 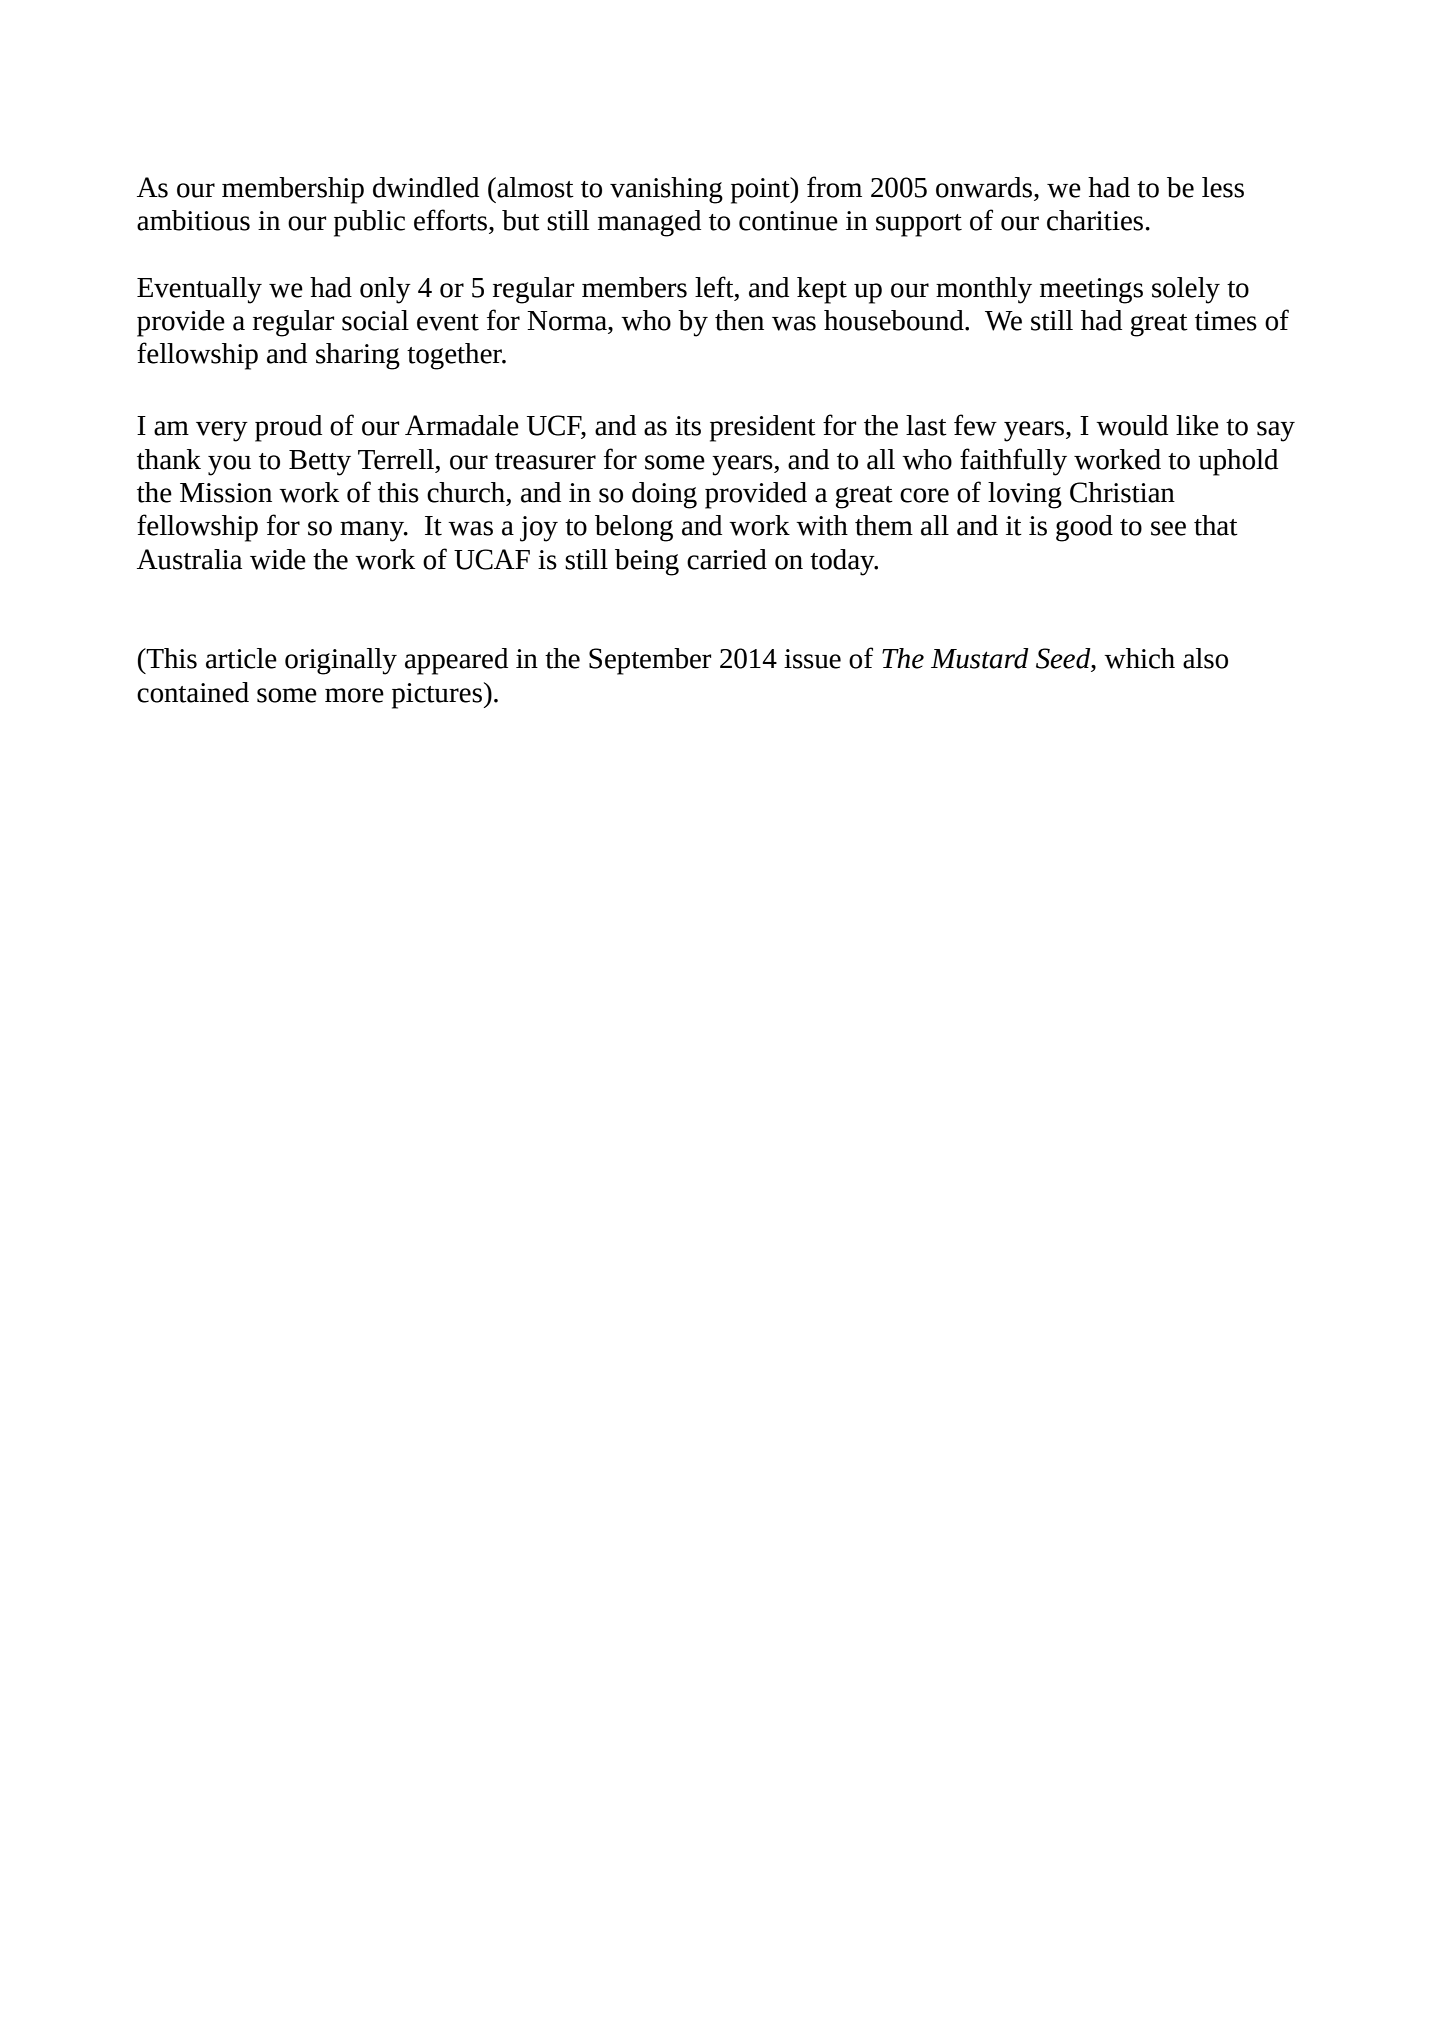 I want to click on then, so click(x=739, y=320).
